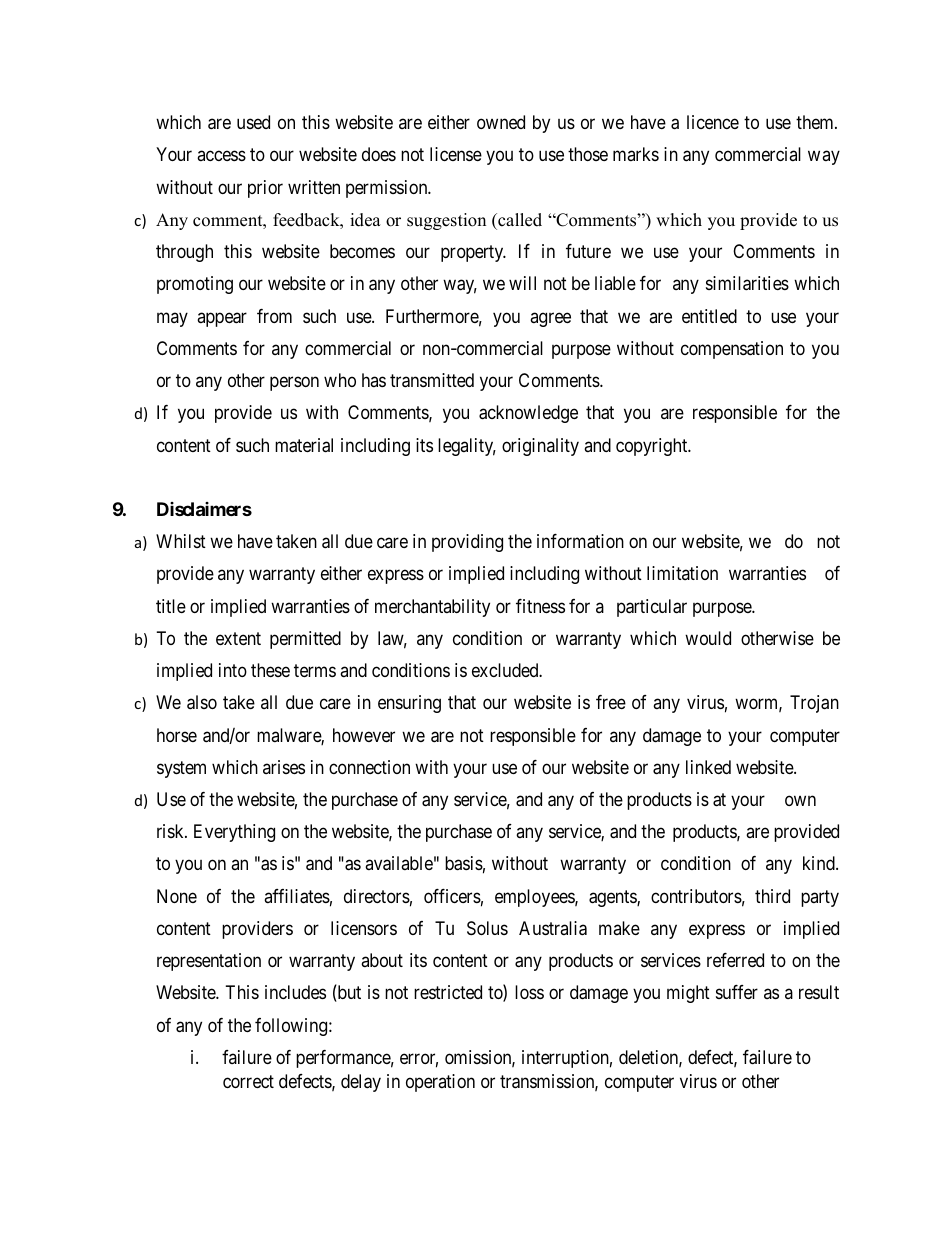 This document has height=1233, width=952. I want to click on correct, so click(248, 1082).
